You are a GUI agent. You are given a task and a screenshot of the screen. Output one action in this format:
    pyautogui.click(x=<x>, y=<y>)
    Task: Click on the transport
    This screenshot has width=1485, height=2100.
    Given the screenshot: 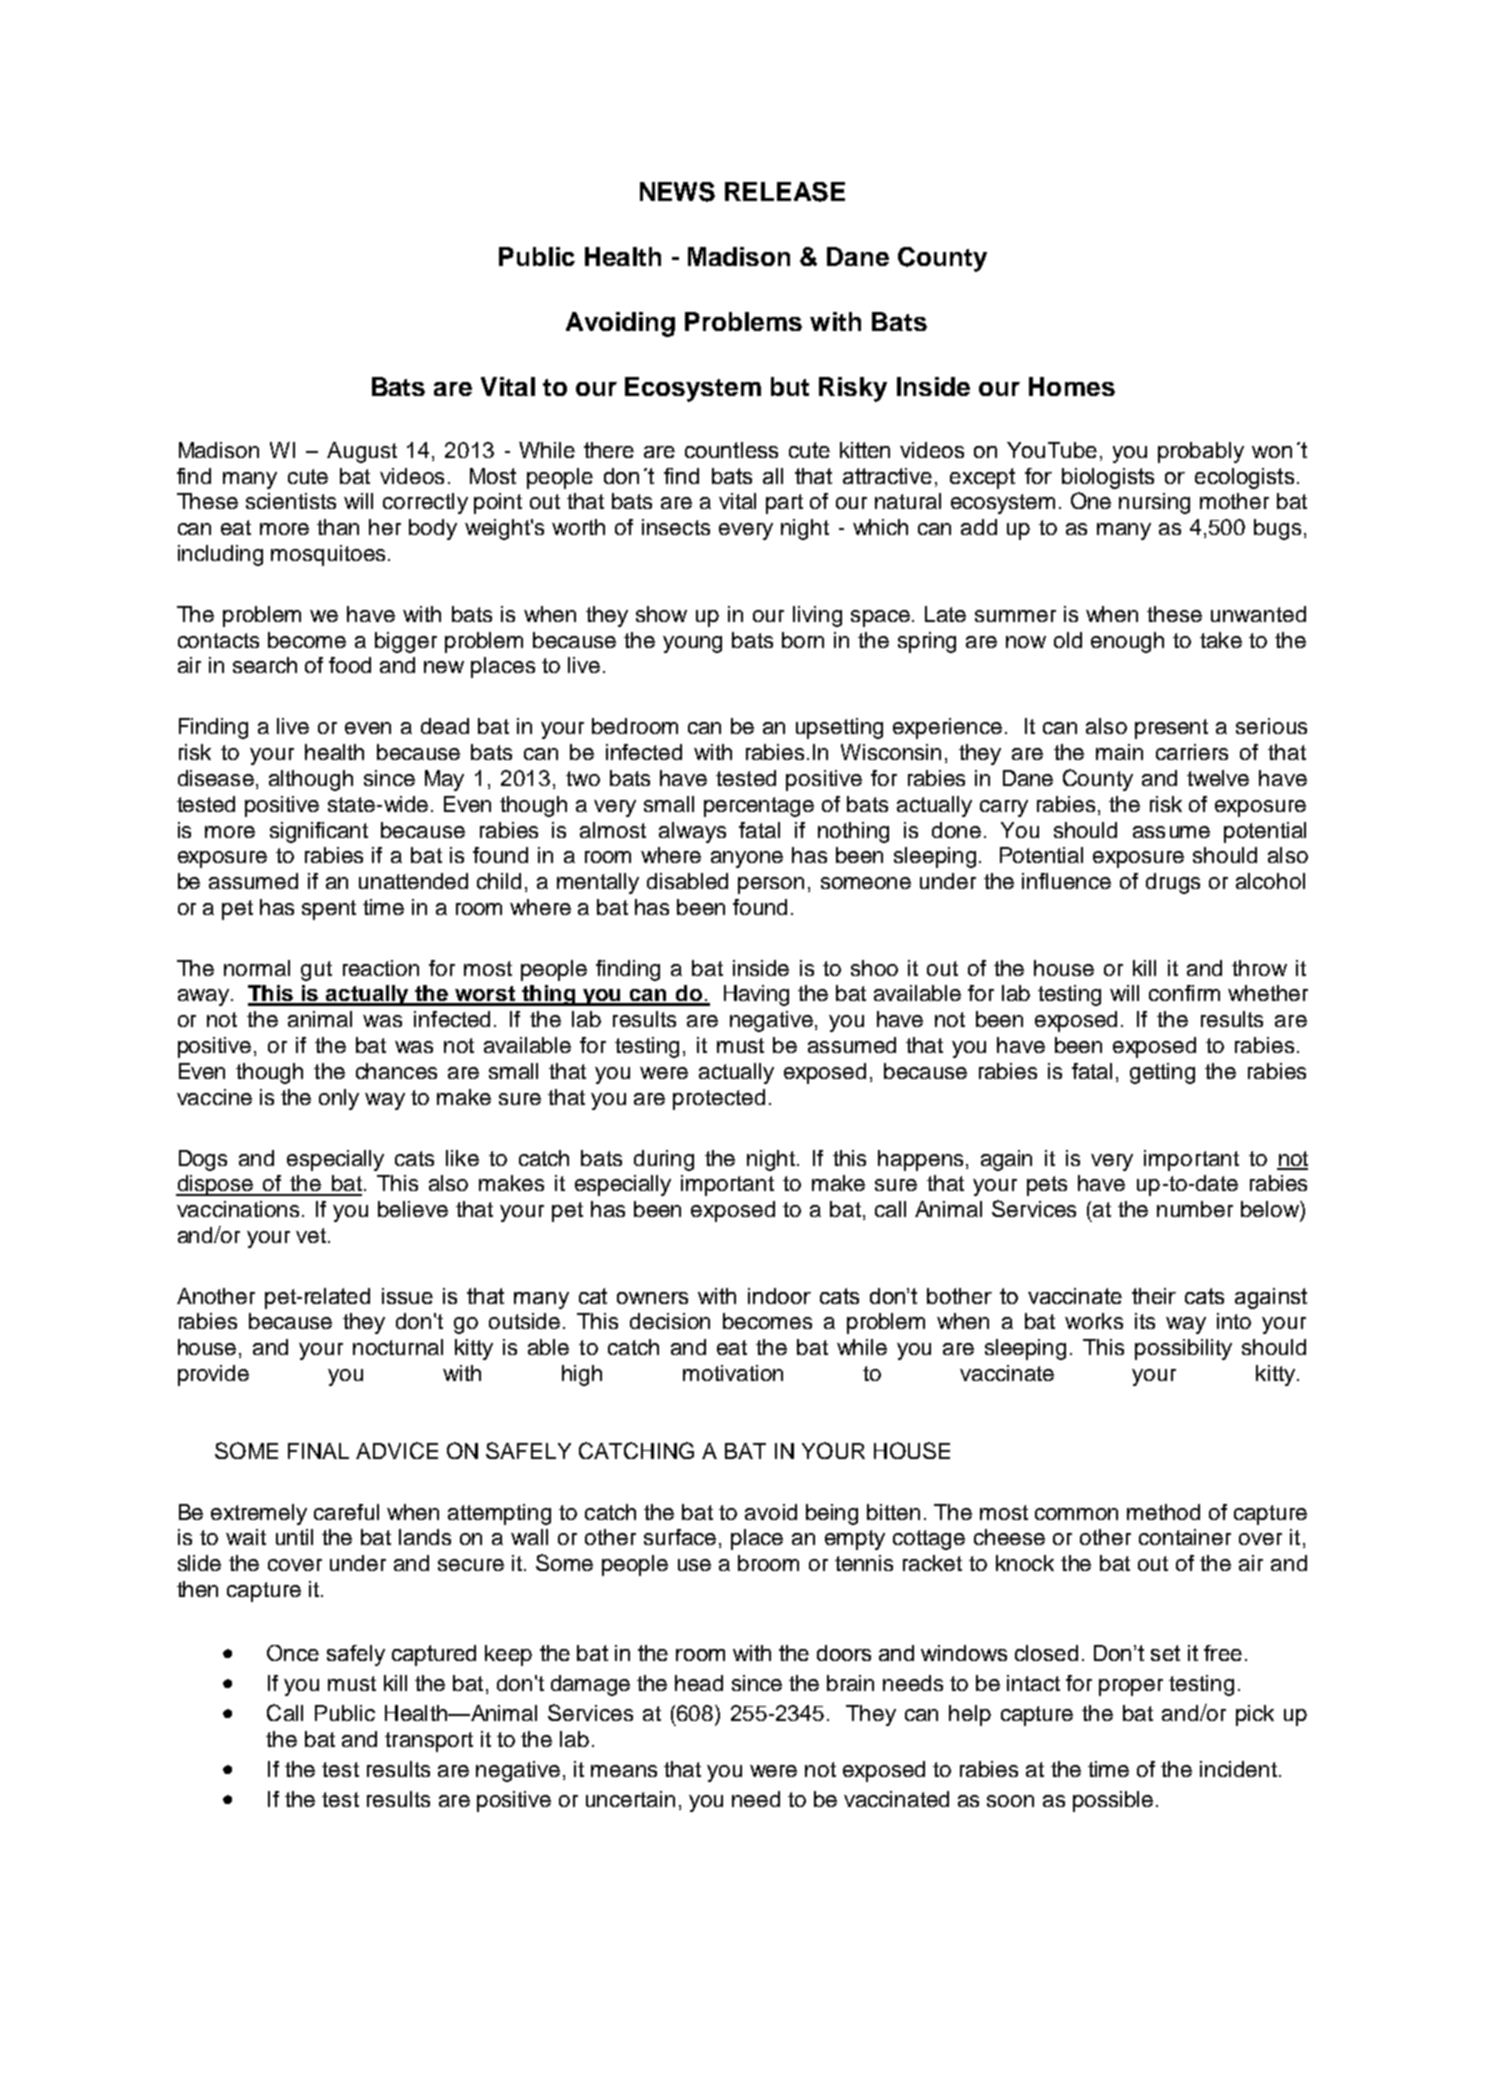 What is the action you would take?
    pyautogui.click(x=429, y=1742)
